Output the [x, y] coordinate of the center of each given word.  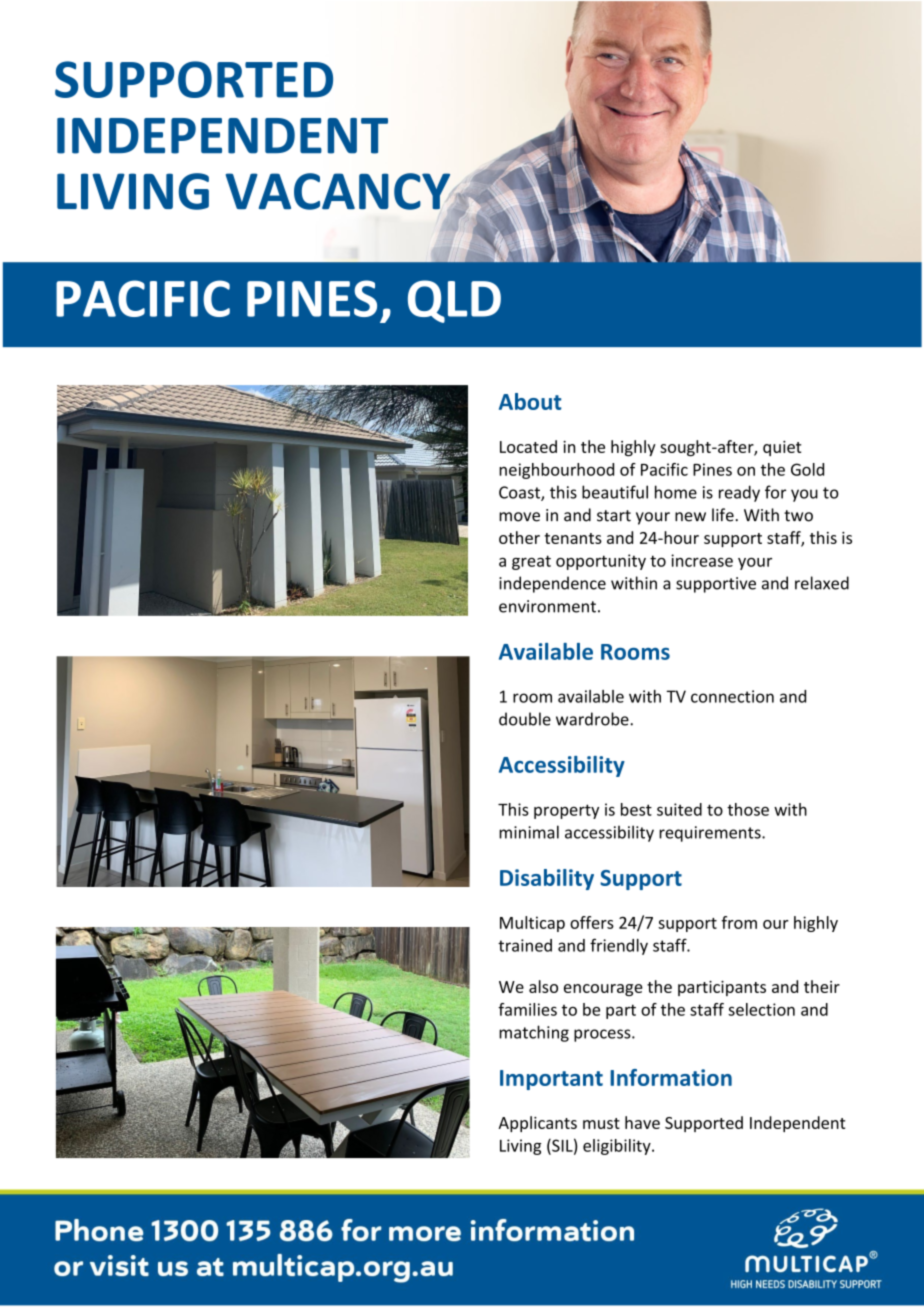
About [530, 401]
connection [732, 696]
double [525, 719]
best [636, 809]
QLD [454, 301]
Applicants [537, 1124]
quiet [782, 448]
